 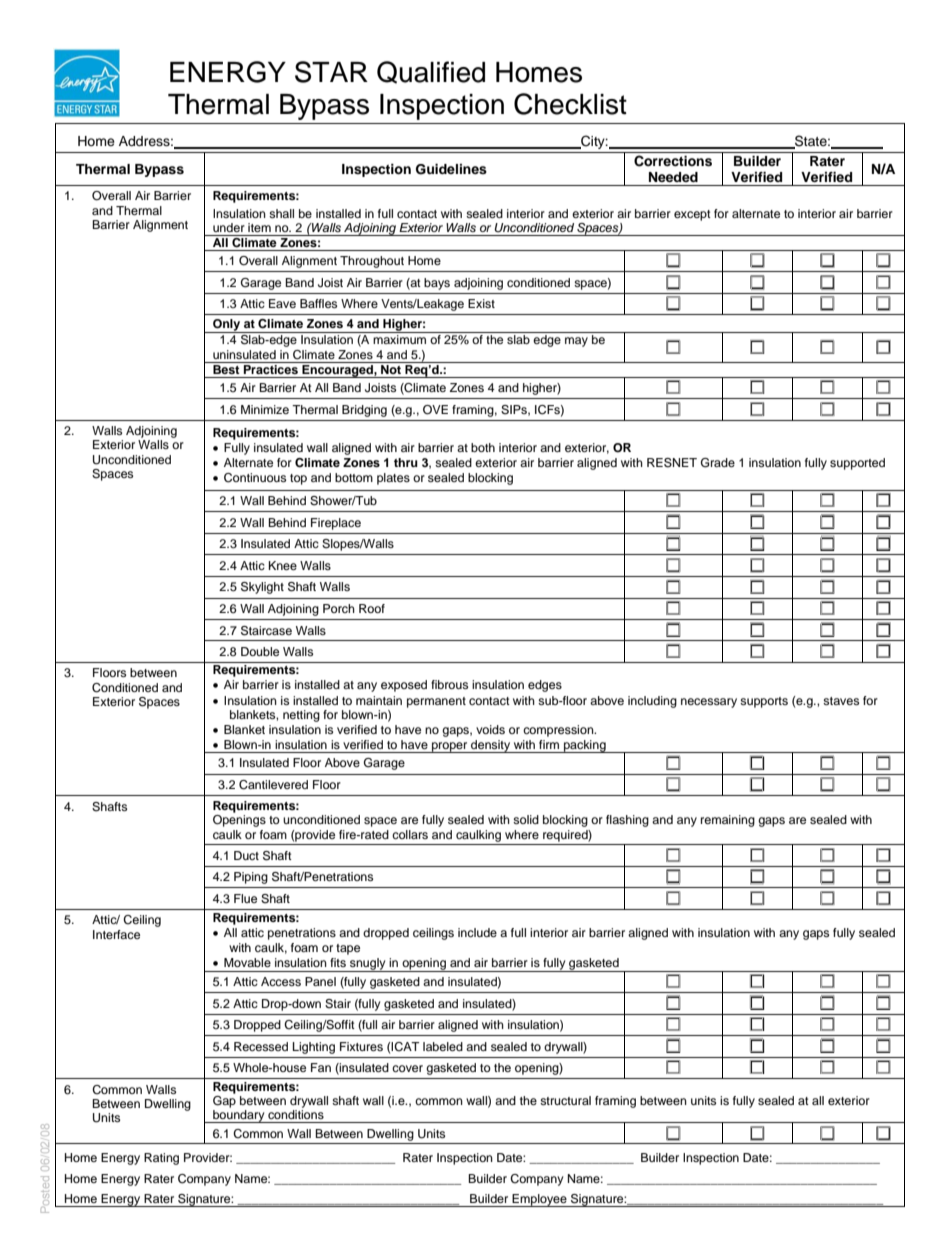 I want to click on Corrections, so click(x=673, y=161).
